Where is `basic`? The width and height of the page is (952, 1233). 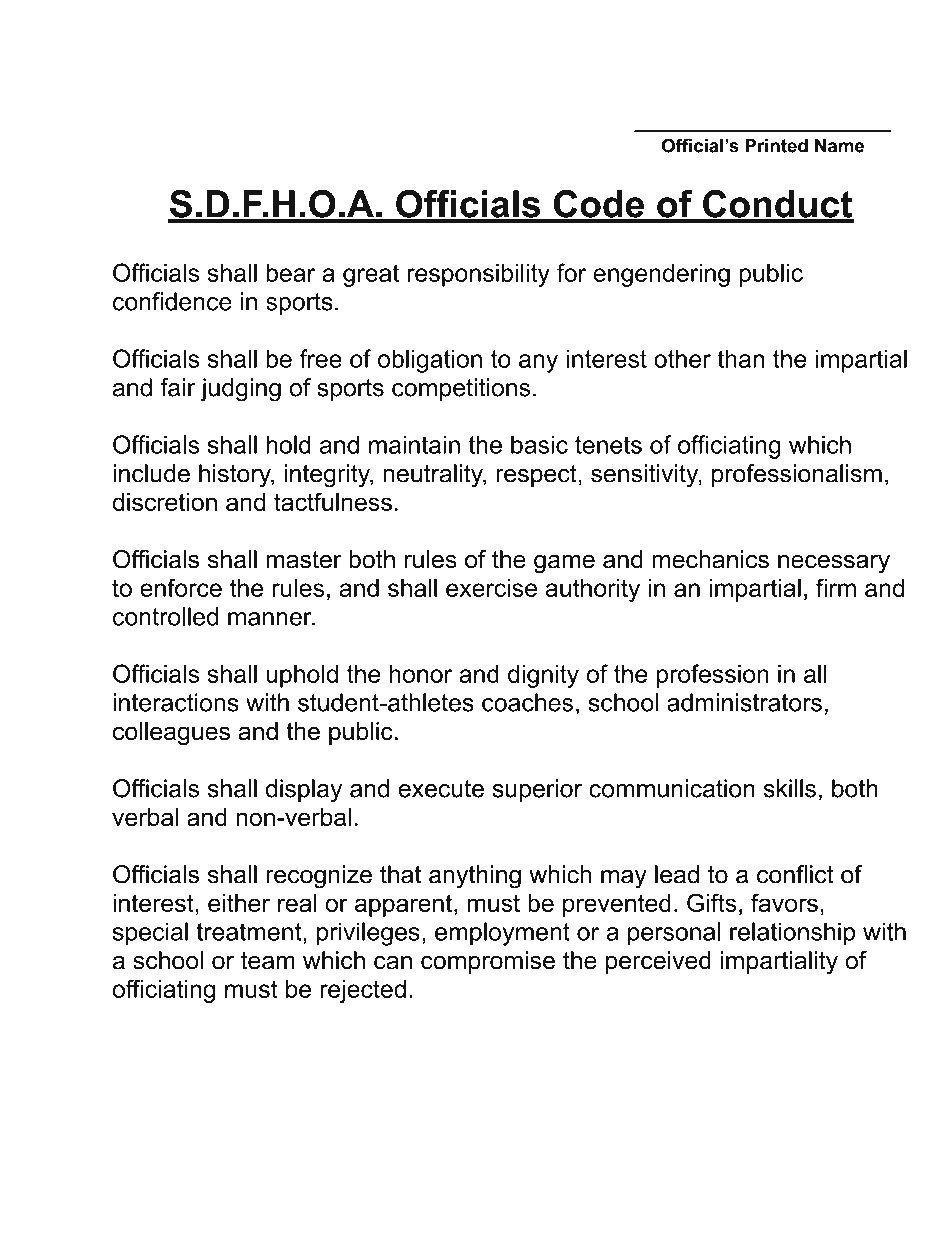
basic is located at coordinates (539, 444).
